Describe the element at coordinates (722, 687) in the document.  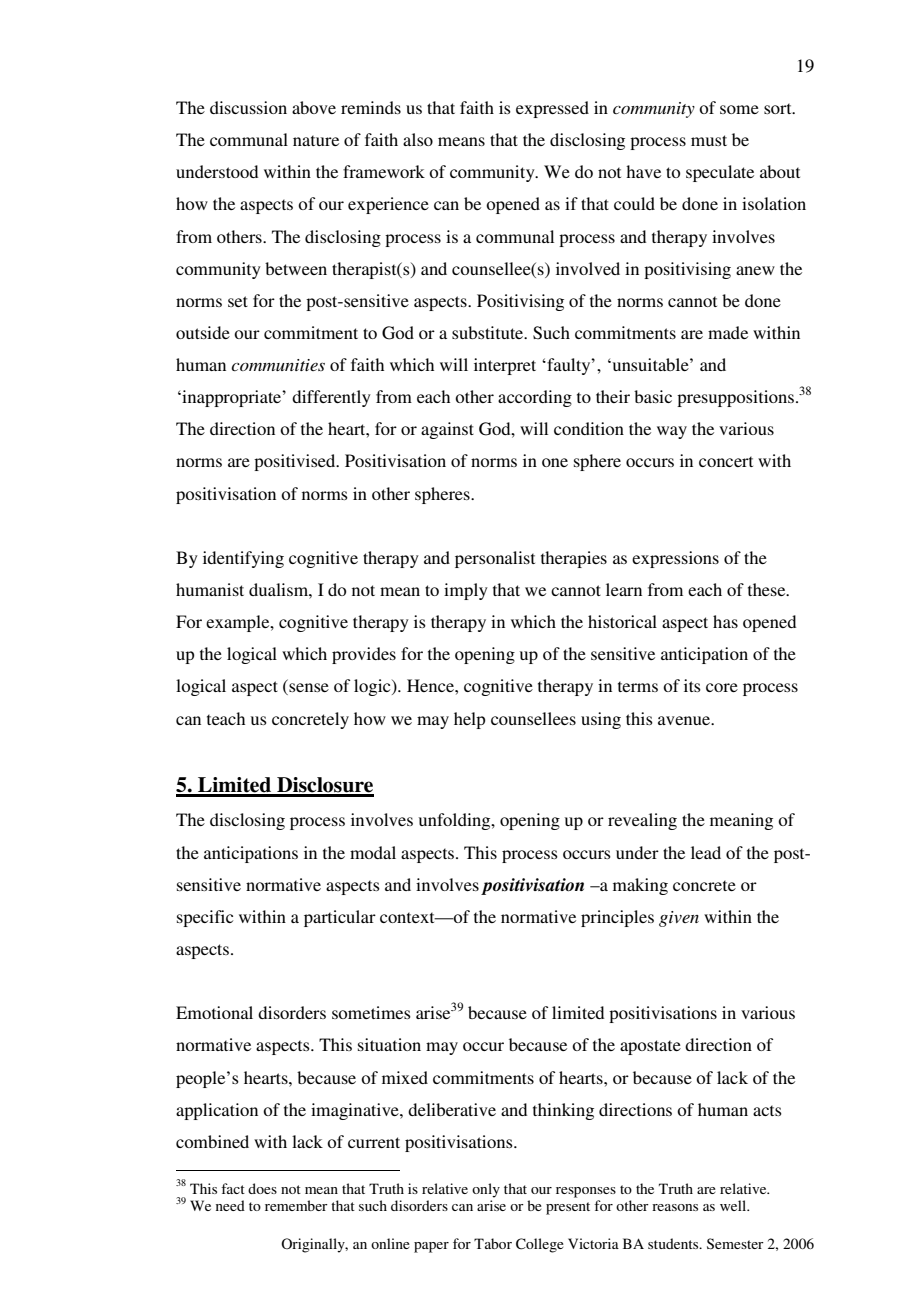
I see `core` at that location.
